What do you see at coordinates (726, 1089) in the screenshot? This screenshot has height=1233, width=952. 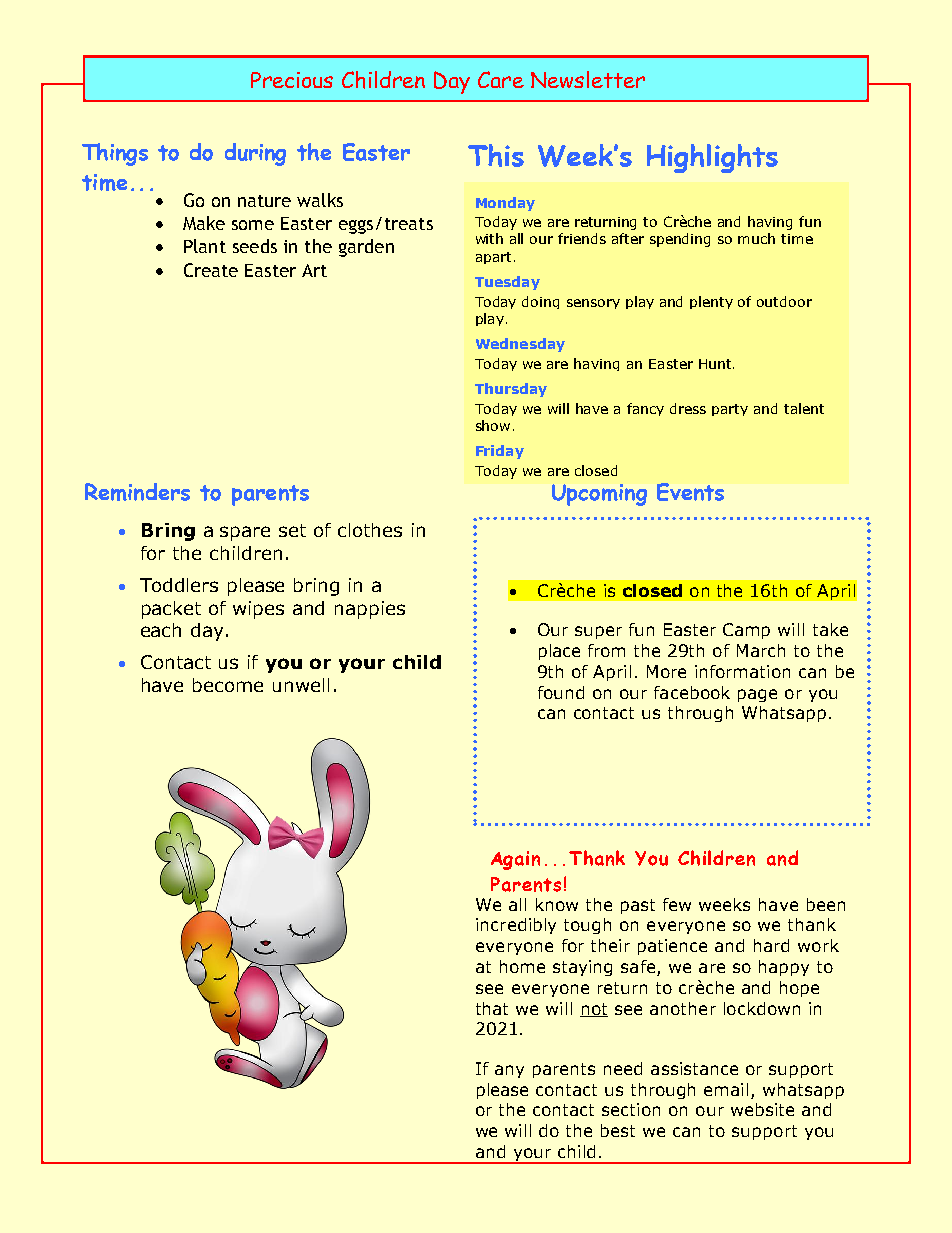 I see `email` at bounding box center [726, 1089].
